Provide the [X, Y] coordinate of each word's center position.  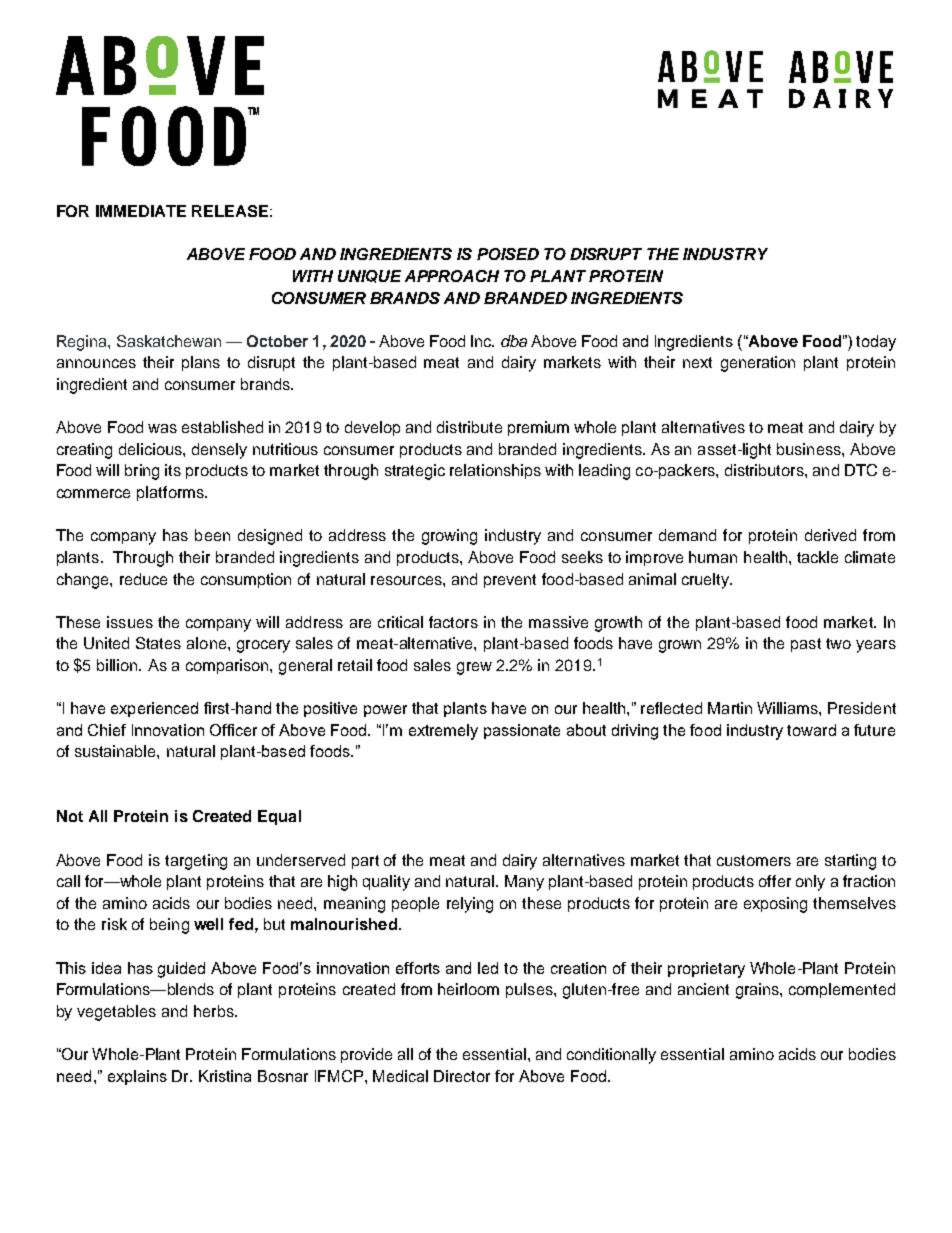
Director [462, 1076]
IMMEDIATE [141, 211]
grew [474, 668]
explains [137, 1077]
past [806, 645]
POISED [508, 254]
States [158, 643]
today [876, 343]
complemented [842, 990]
